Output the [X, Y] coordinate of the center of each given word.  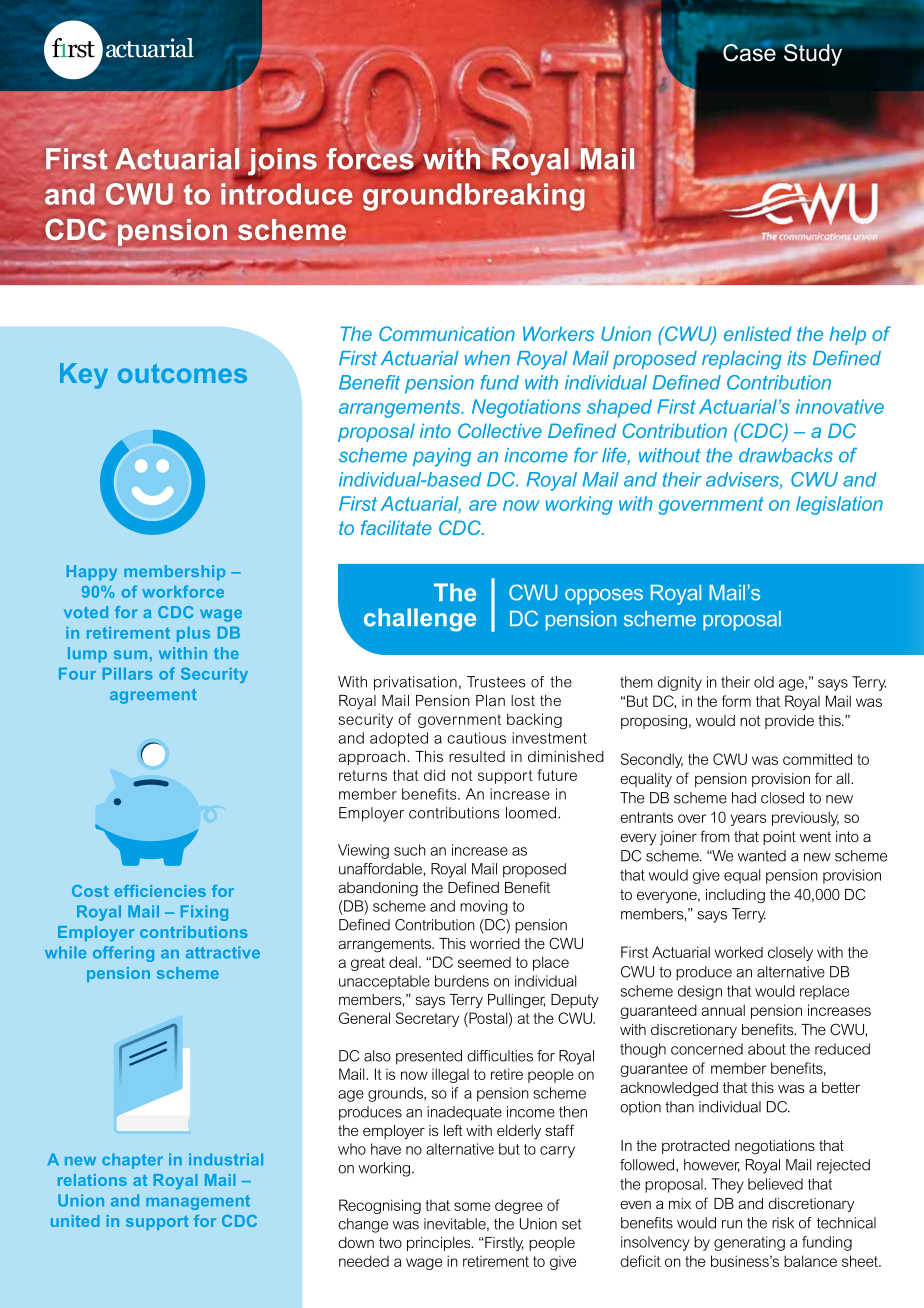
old [764, 682]
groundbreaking [474, 197]
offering [123, 954]
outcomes [182, 373]
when [487, 358]
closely [790, 953]
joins [281, 163]
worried [495, 943]
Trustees [496, 682]
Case [749, 51]
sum [130, 654]
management [198, 1202]
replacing [742, 360]
